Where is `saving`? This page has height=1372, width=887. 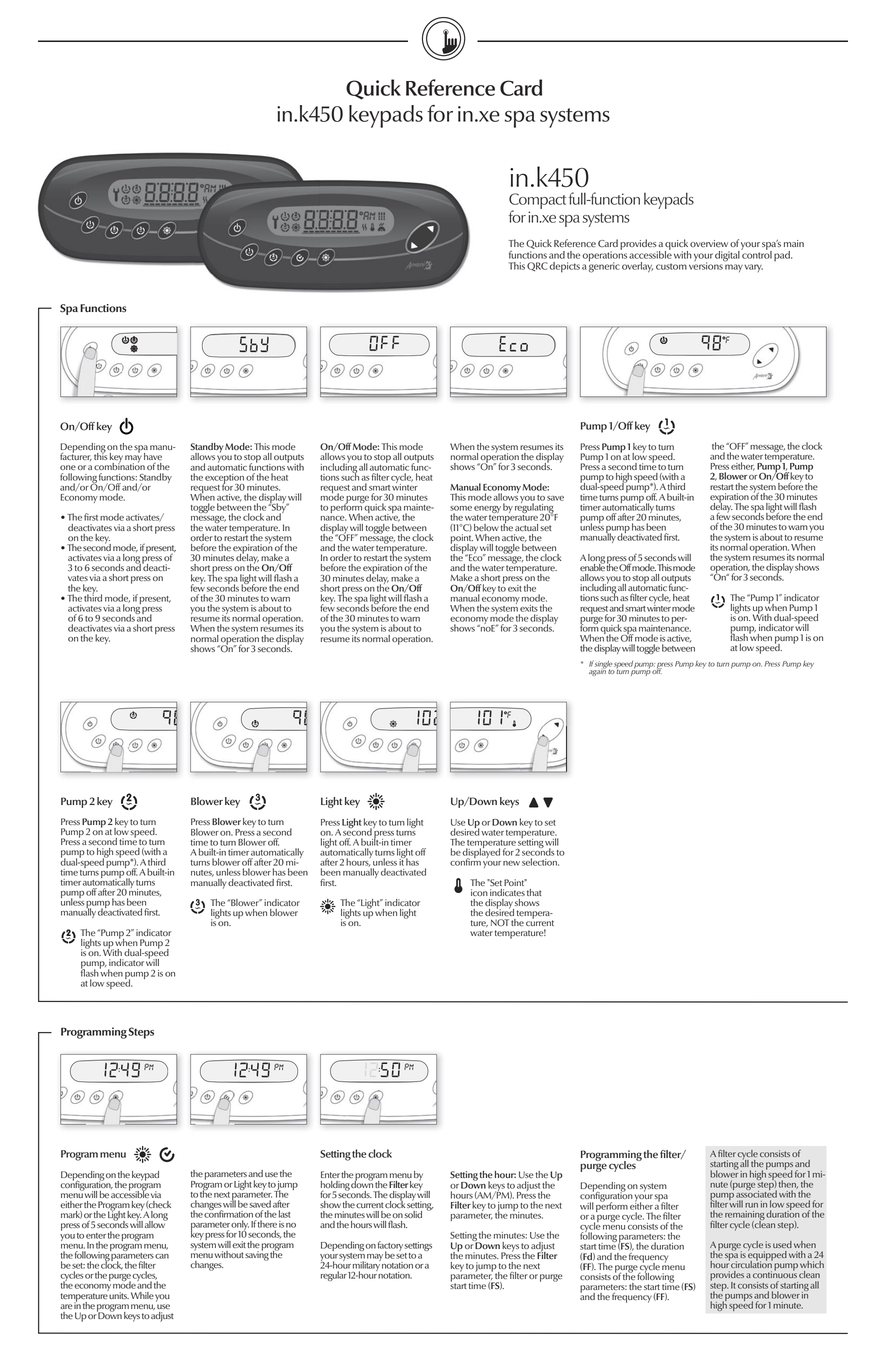 saving is located at coordinates (257, 1255).
